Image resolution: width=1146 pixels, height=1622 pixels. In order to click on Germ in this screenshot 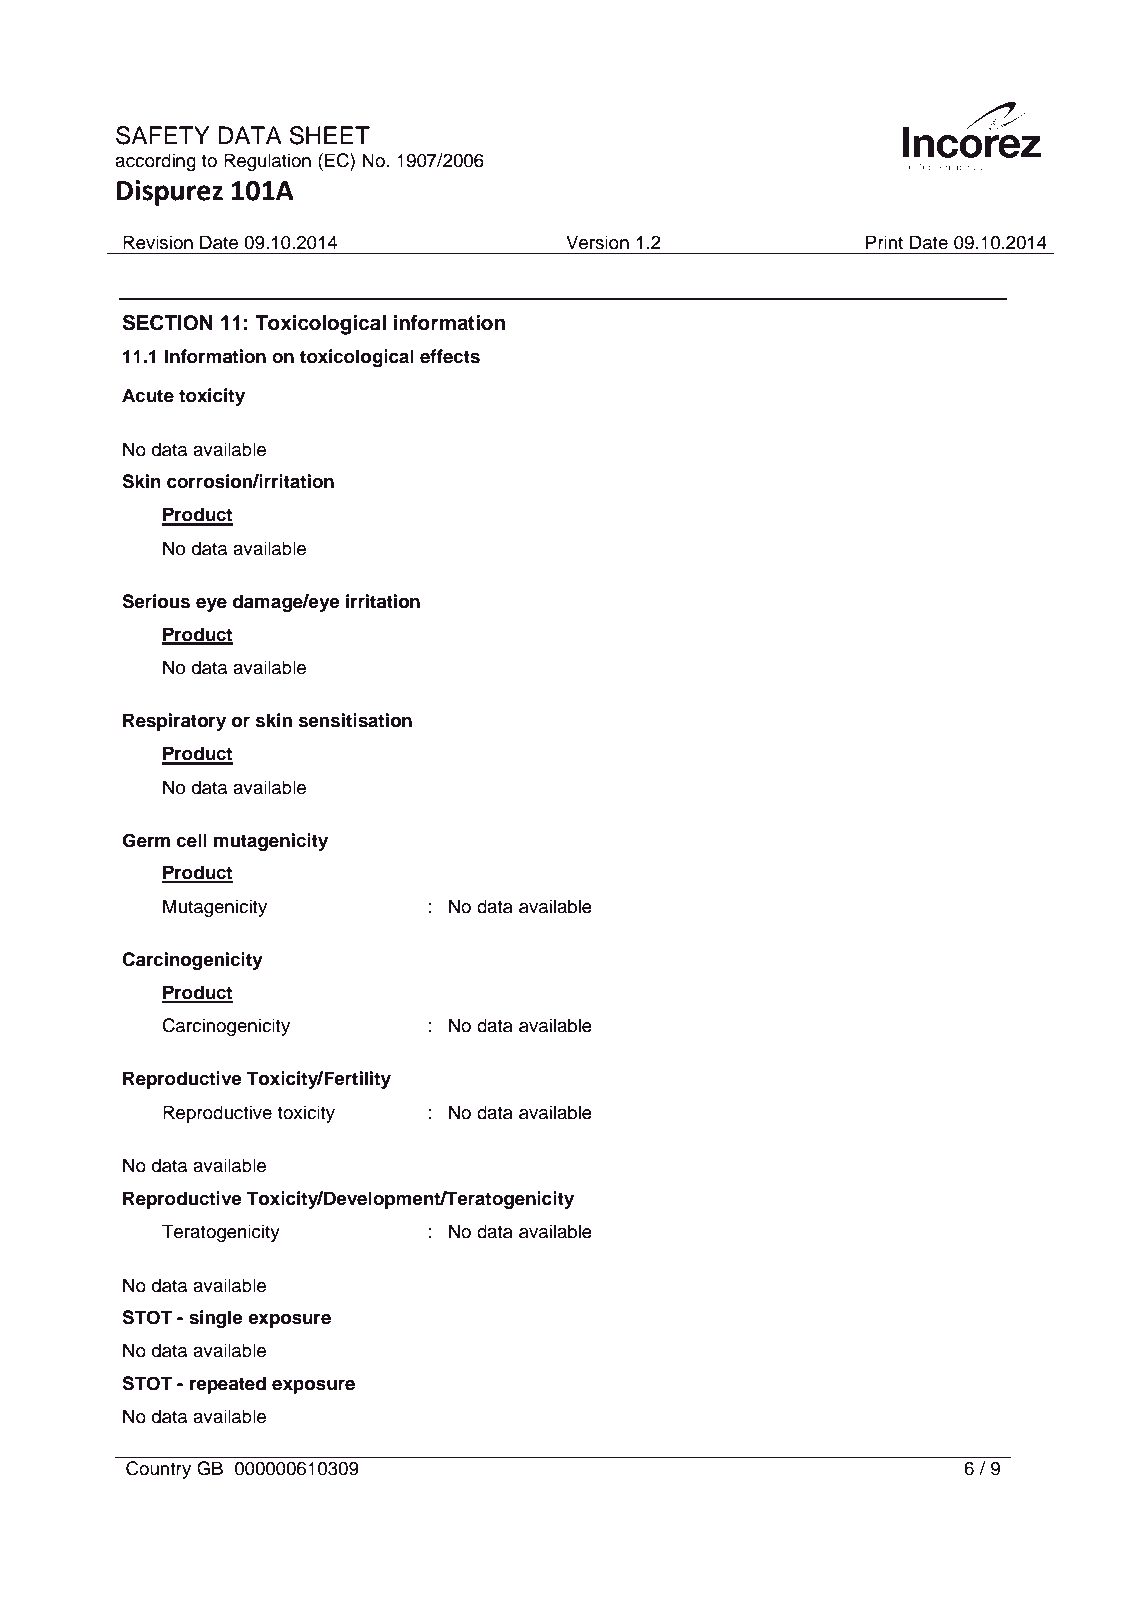, I will do `click(146, 840)`.
